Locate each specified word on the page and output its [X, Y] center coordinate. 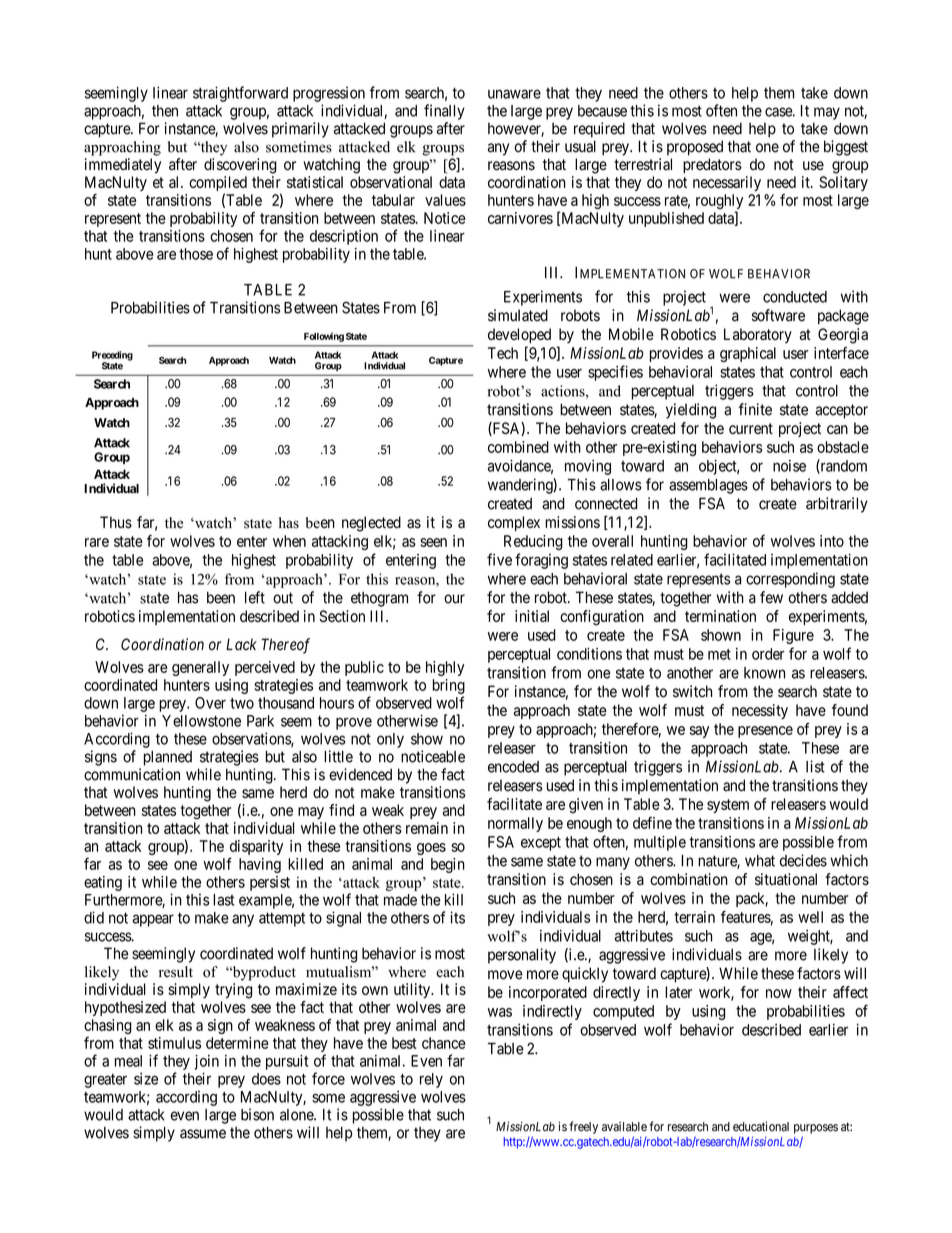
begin [448, 865]
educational [761, 1126]
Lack [241, 644]
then [165, 111]
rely [431, 1080]
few [771, 597]
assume [203, 1134]
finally [444, 112]
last [223, 900]
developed [519, 335]
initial [532, 616]
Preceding [112, 357]
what [760, 861]
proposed [695, 148]
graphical [748, 354]
